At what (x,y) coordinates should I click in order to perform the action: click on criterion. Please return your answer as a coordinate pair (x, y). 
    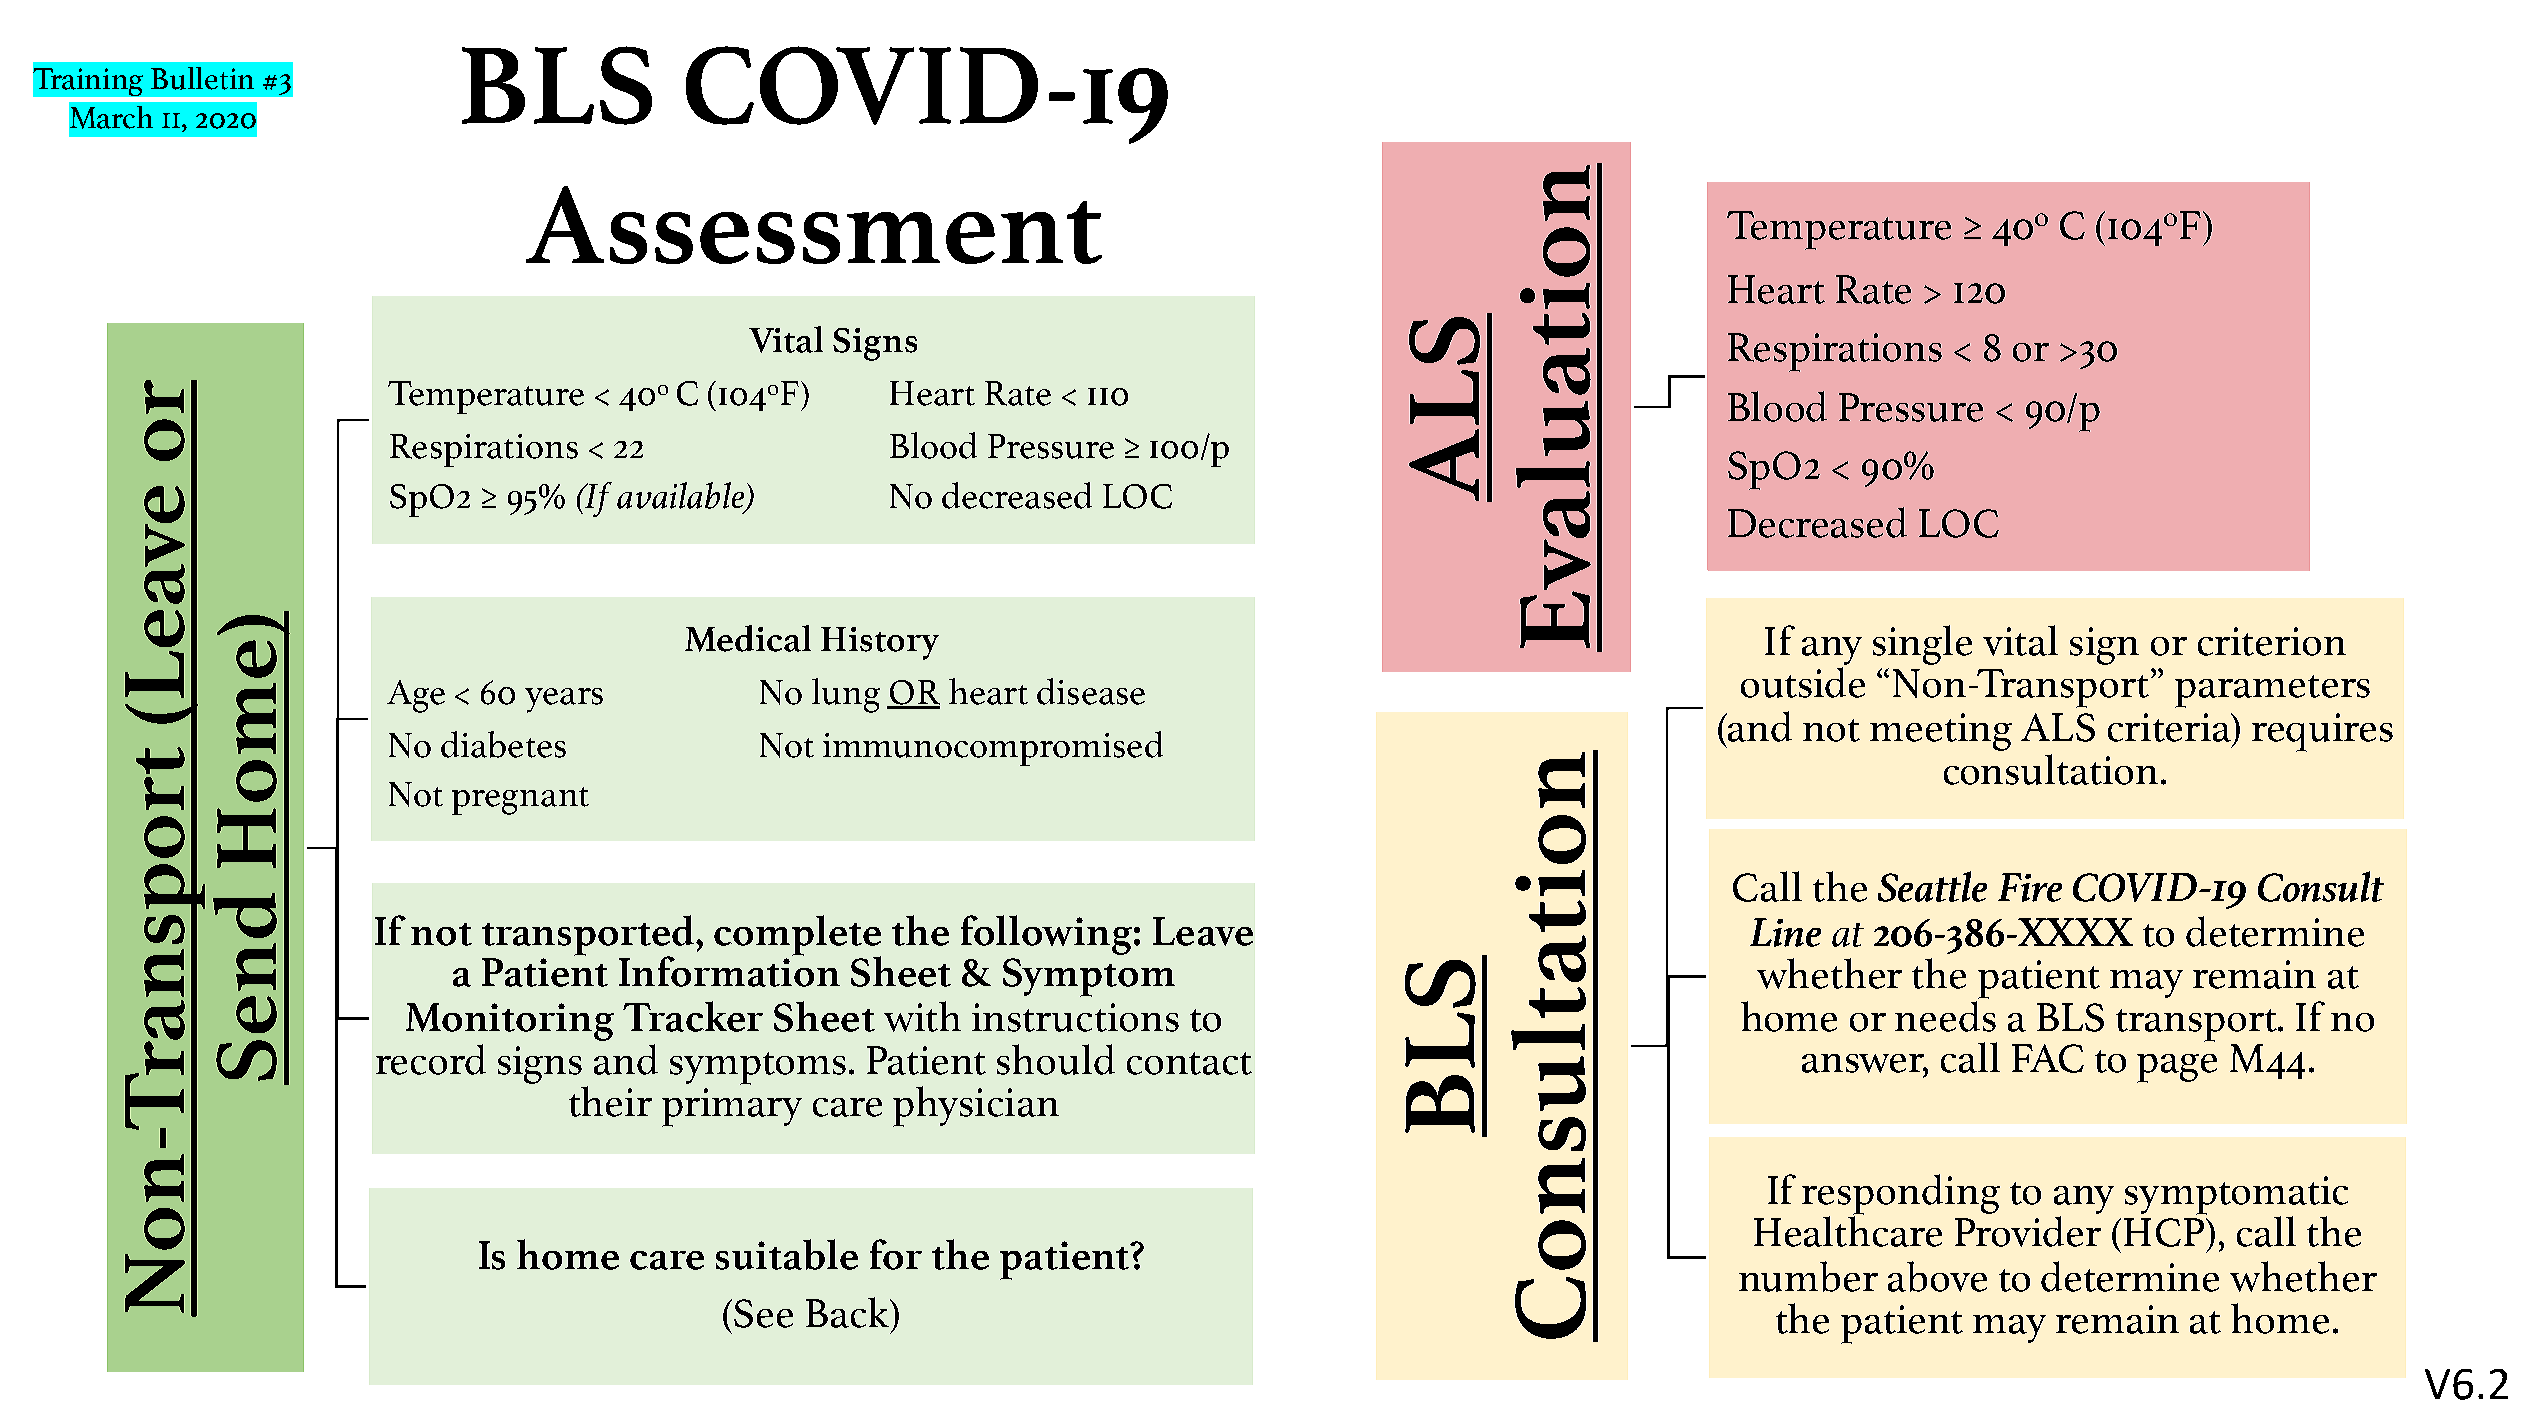
    Looking at the image, I should click on (2272, 641).
